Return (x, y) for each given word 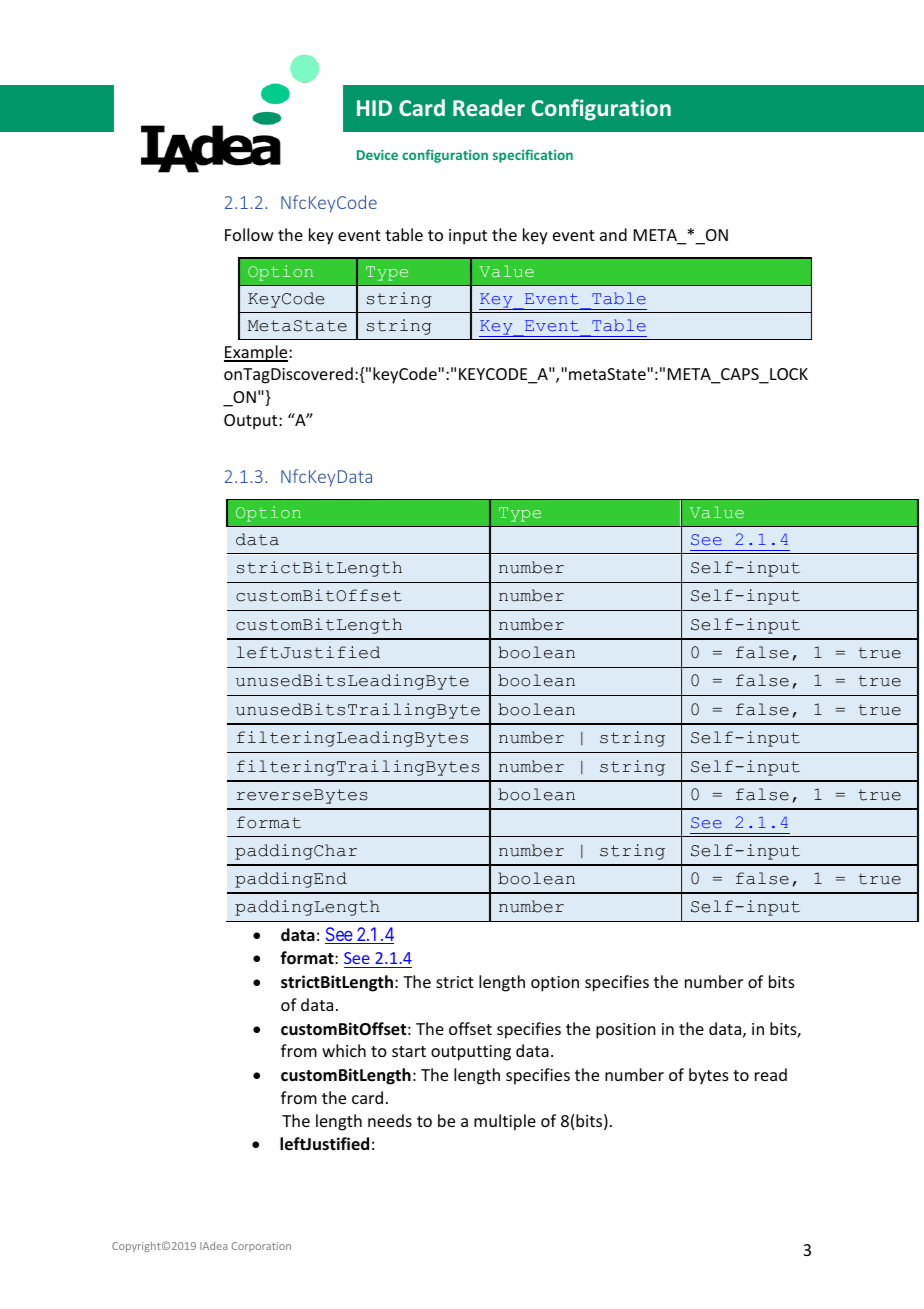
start (409, 1051)
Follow (249, 234)
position (625, 1031)
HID (374, 108)
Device (377, 155)
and (613, 234)
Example (257, 353)
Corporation (261, 1247)
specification (533, 156)
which (344, 1050)
